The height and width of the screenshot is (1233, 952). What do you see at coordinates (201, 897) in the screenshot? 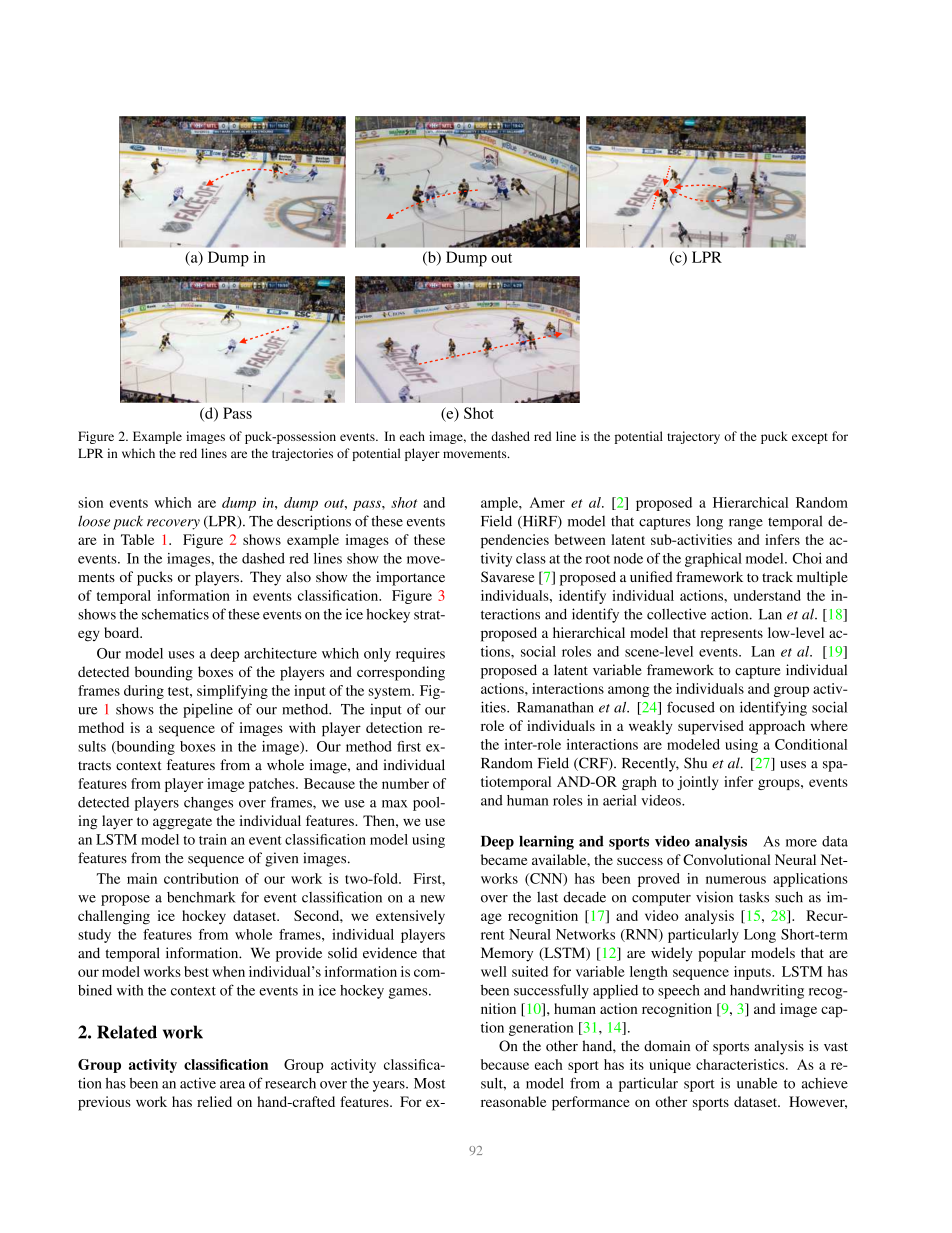
I see `benchmark` at bounding box center [201, 897].
